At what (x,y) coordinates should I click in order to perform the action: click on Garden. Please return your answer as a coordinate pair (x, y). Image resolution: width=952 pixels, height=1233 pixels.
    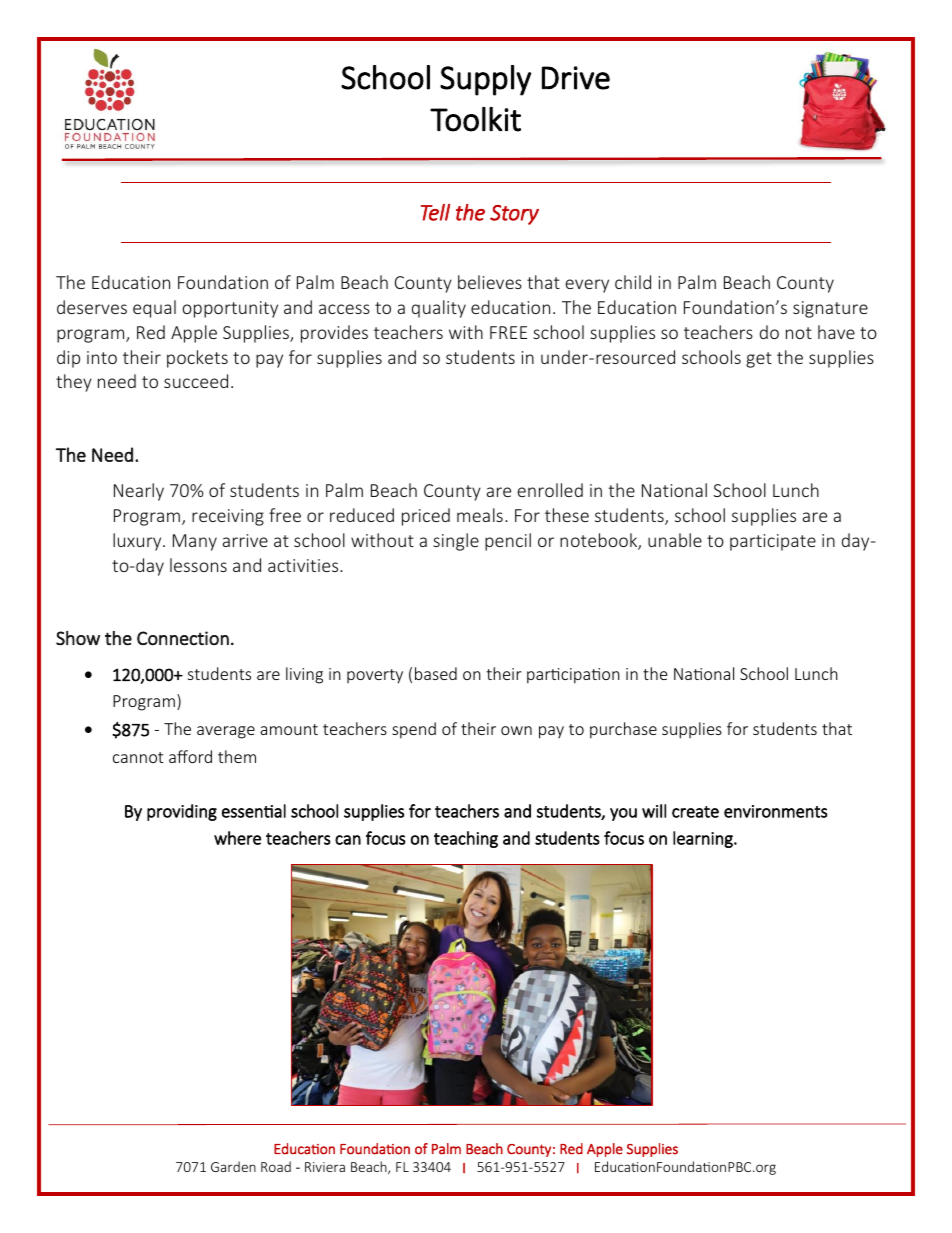
    Looking at the image, I should click on (233, 1166).
